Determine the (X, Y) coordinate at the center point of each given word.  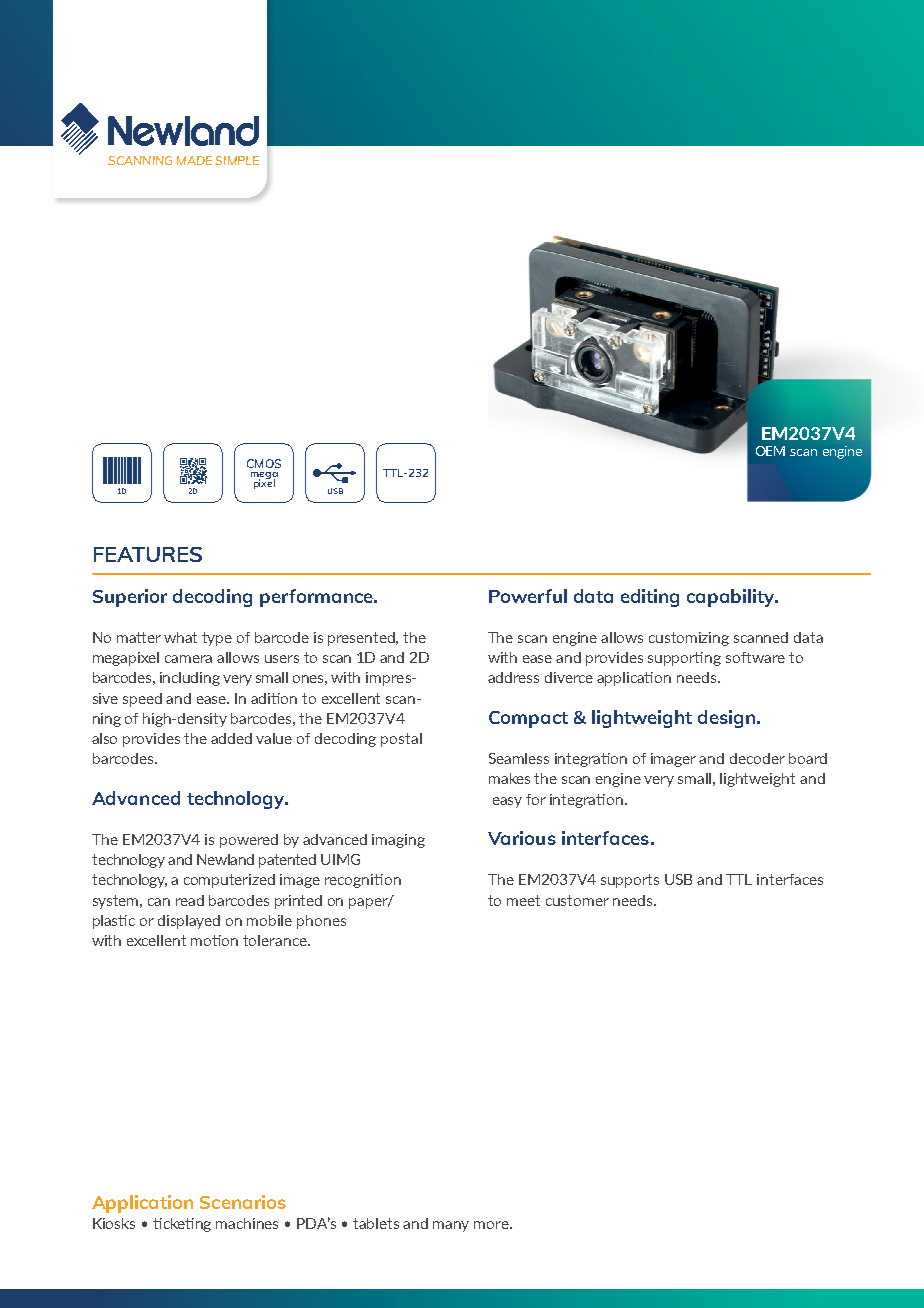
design (726, 719)
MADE (194, 160)
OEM (770, 451)
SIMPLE (237, 160)
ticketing (182, 1225)
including (190, 679)
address (513, 677)
